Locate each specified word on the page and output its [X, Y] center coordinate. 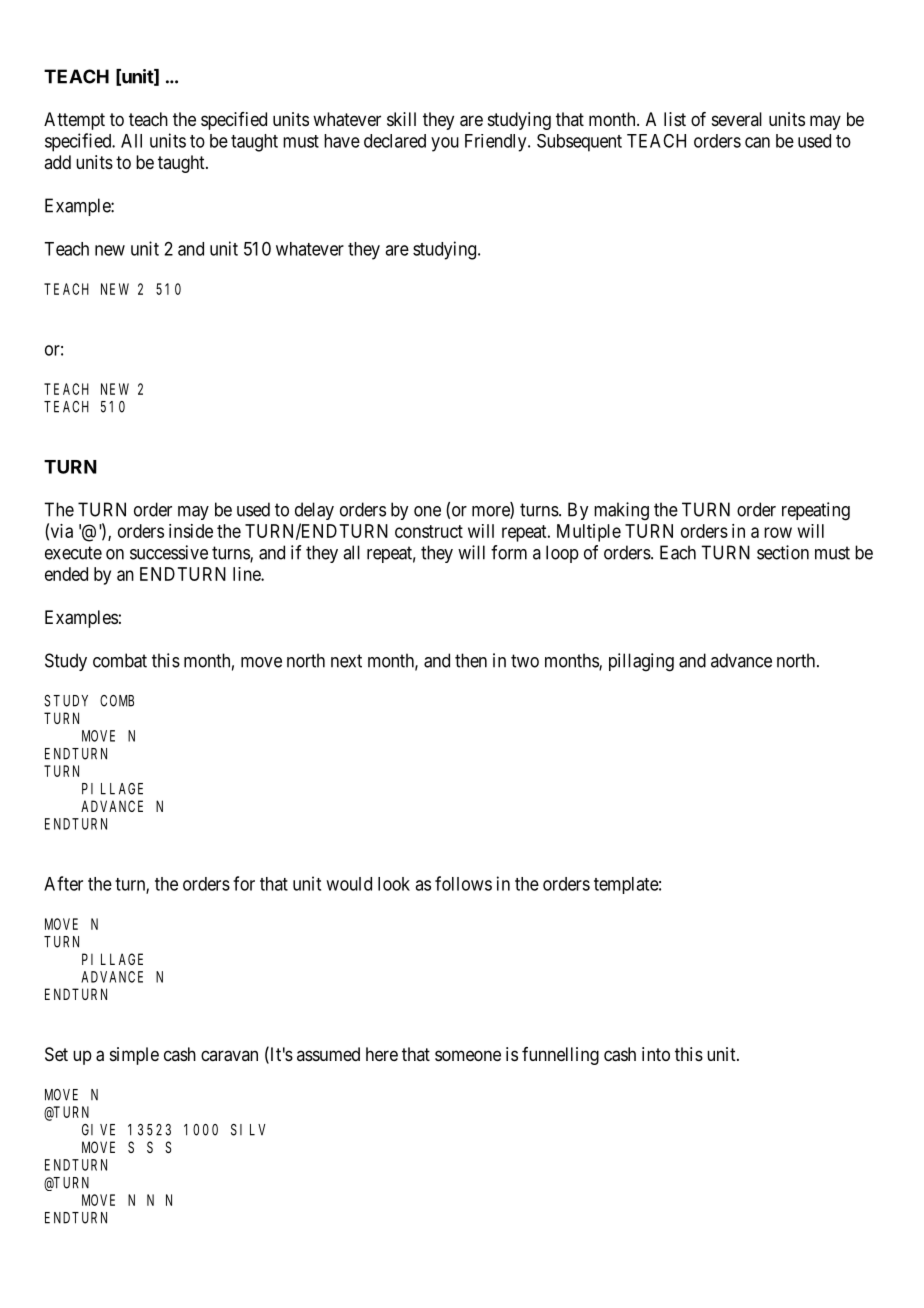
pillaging [641, 662]
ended [66, 574]
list [675, 119]
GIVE [98, 1130]
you [445, 144]
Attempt [74, 121]
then [471, 660]
